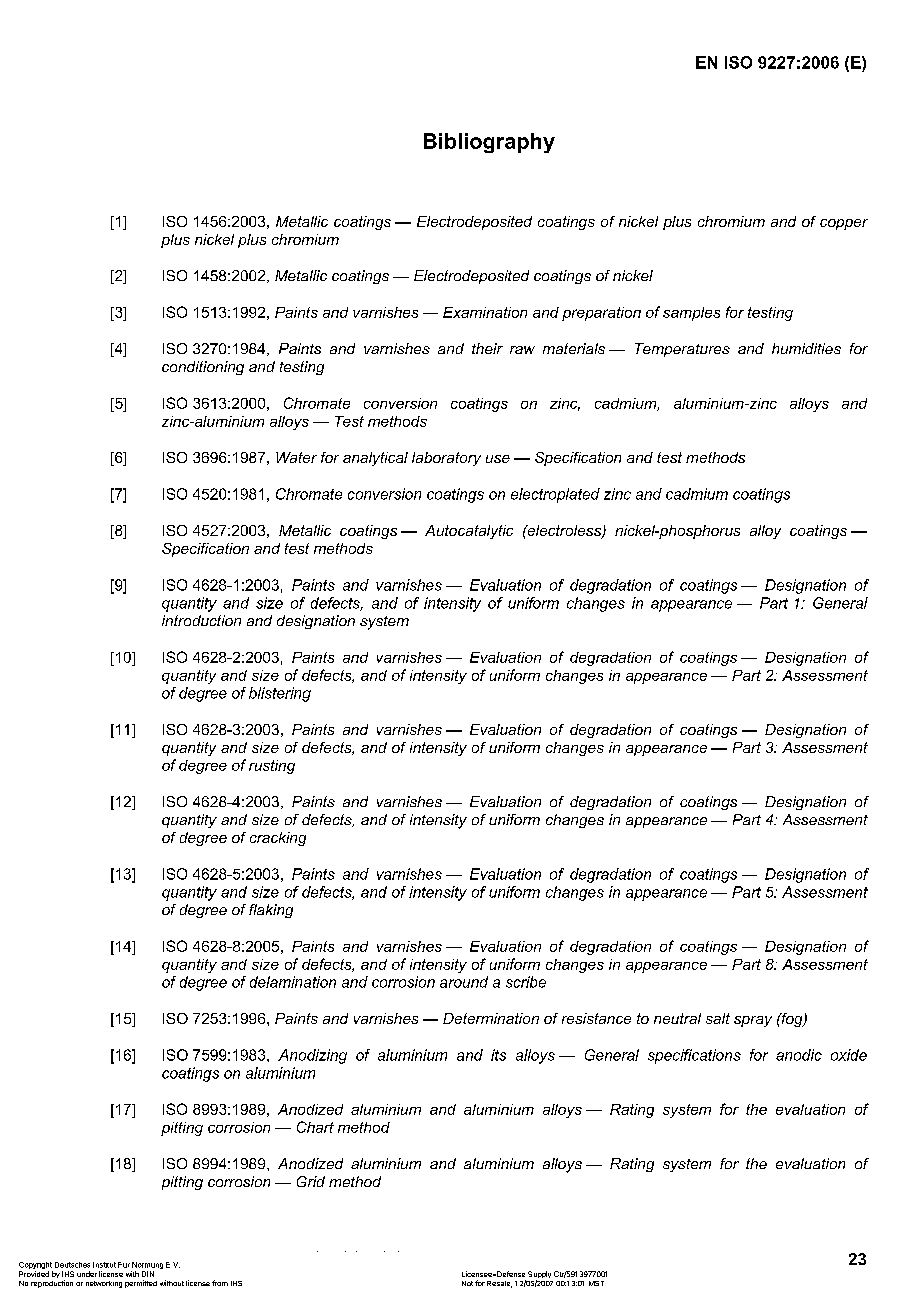  What do you see at coordinates (201, 620) in the screenshot?
I see `introduction` at bounding box center [201, 620].
